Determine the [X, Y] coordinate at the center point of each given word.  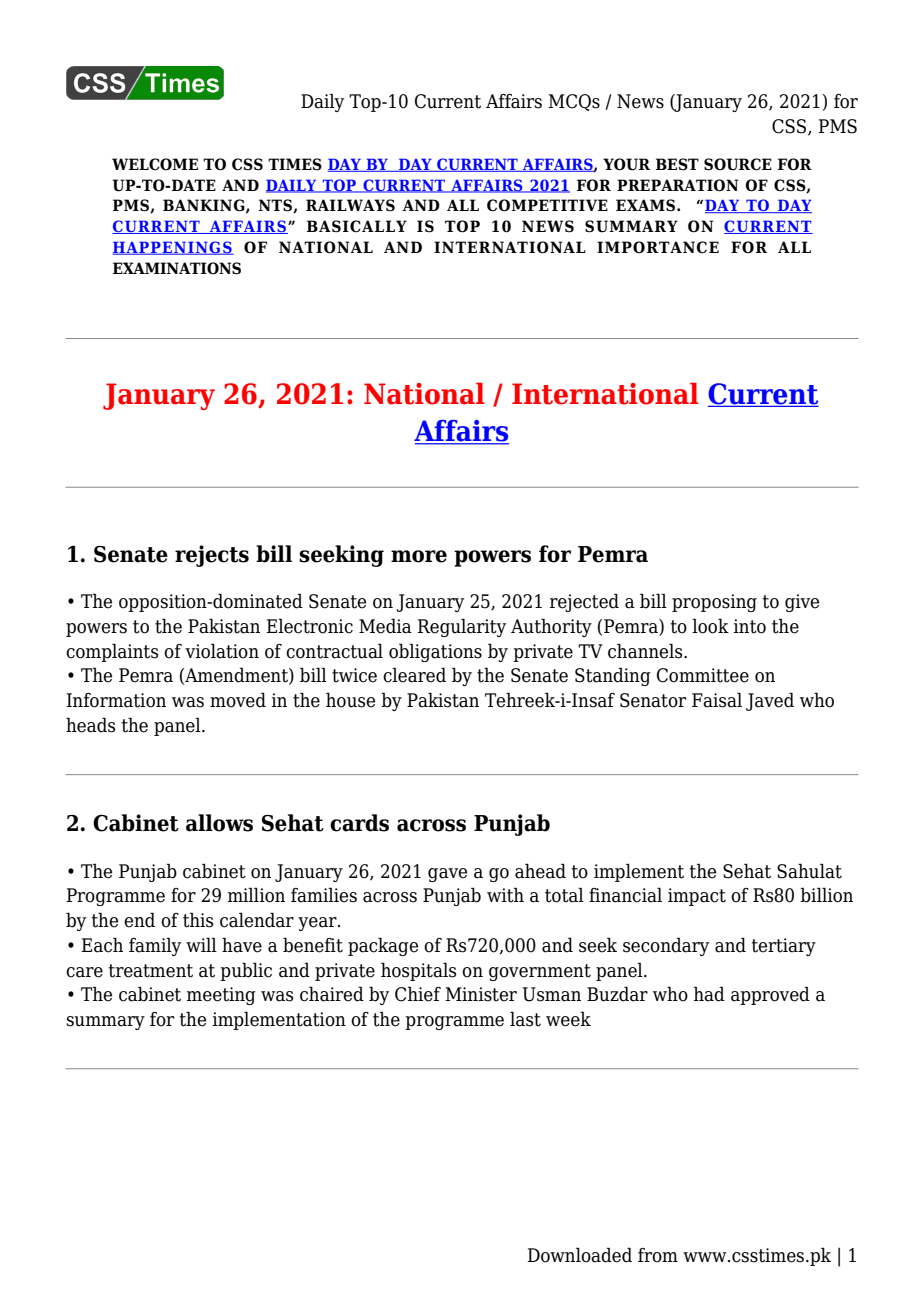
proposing [714, 603]
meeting [221, 996]
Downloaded [579, 1255]
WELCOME [155, 164]
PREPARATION [677, 185]
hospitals [418, 971]
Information [116, 700]
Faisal [717, 700]
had [709, 994]
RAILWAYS [350, 205]
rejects [212, 556]
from [658, 1255]
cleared [414, 675]
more [419, 556]
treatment [151, 971]
